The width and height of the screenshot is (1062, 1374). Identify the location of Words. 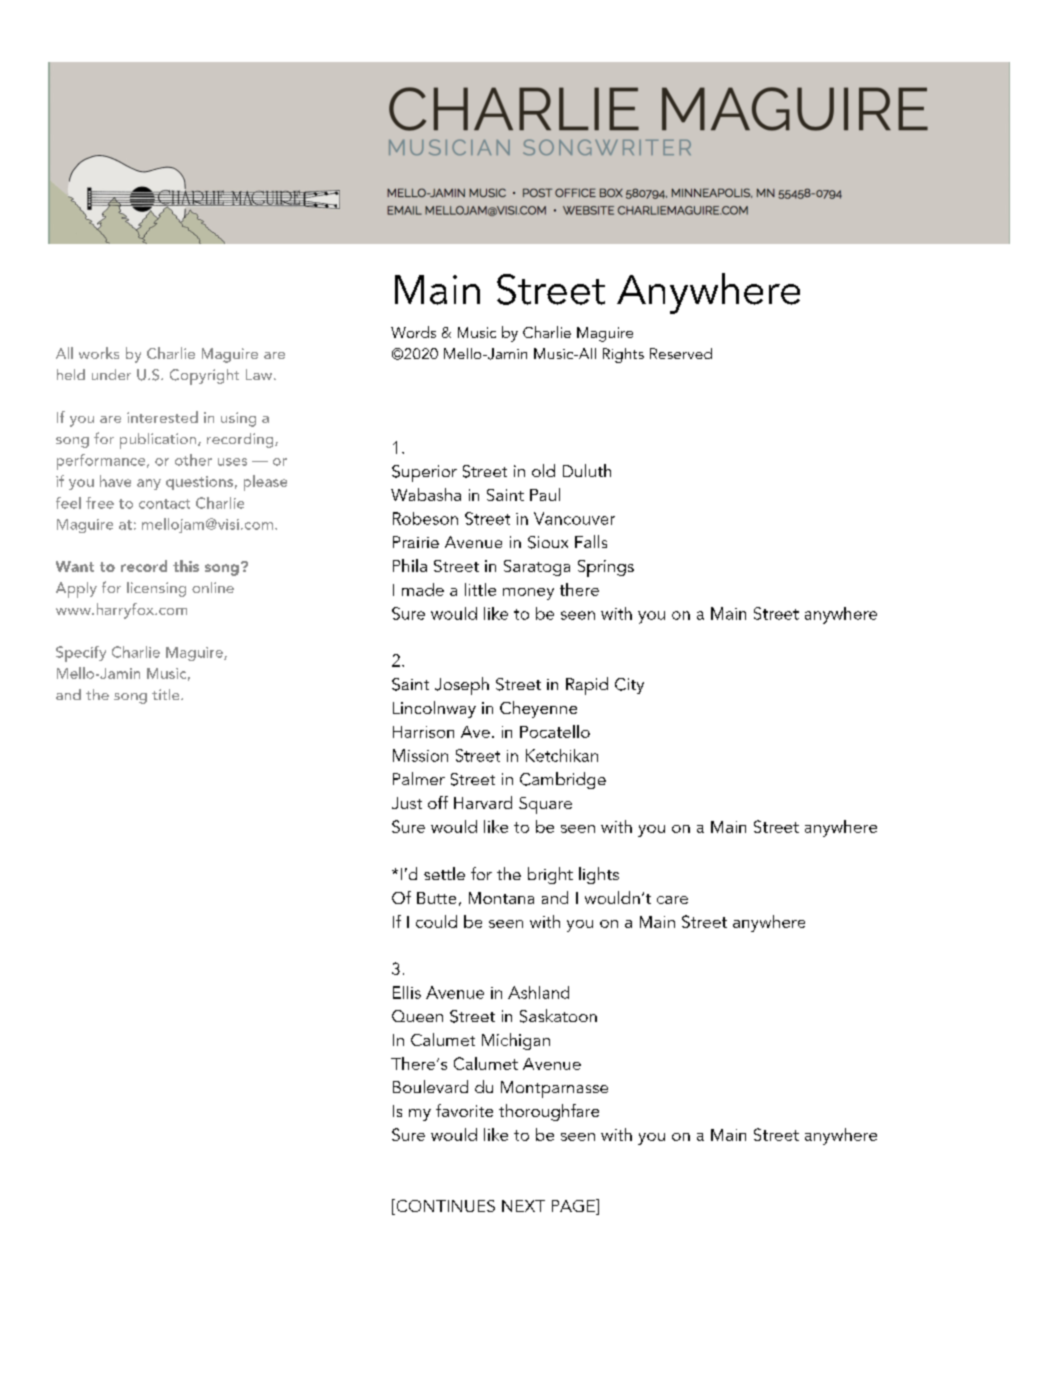
(413, 332).
